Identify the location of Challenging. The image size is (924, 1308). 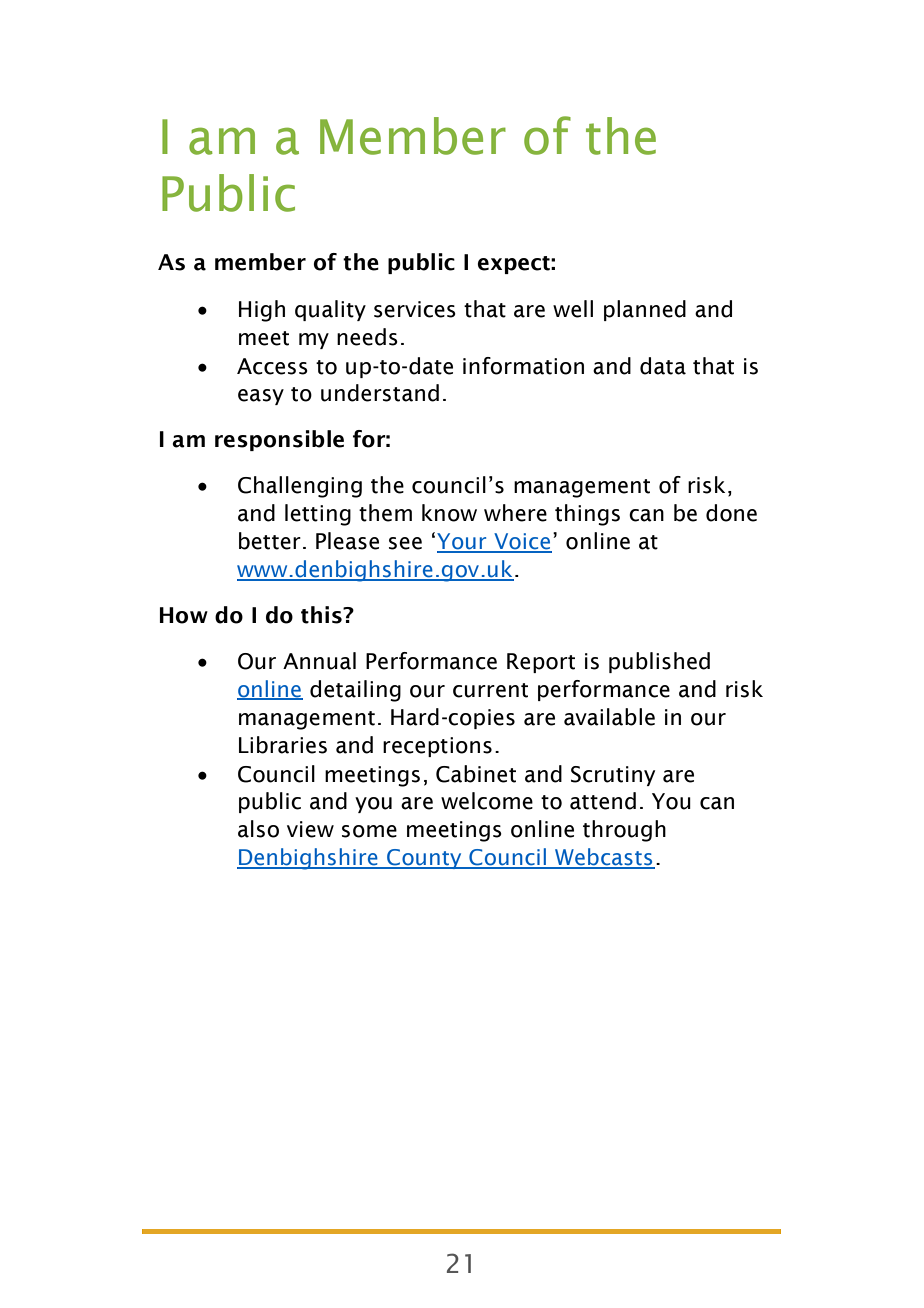
(300, 487).
